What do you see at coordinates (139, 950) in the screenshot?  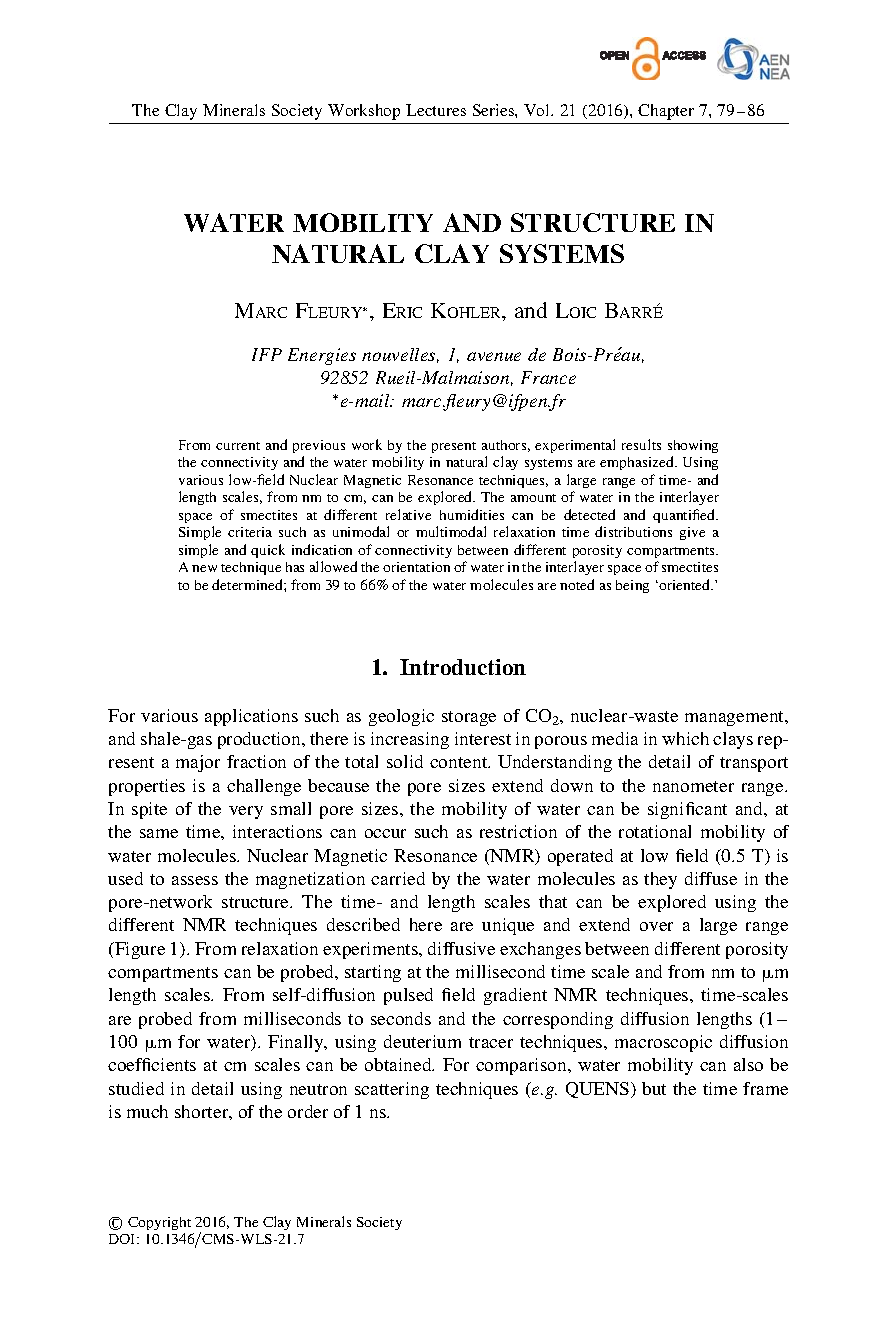 I see `Figure` at bounding box center [139, 950].
